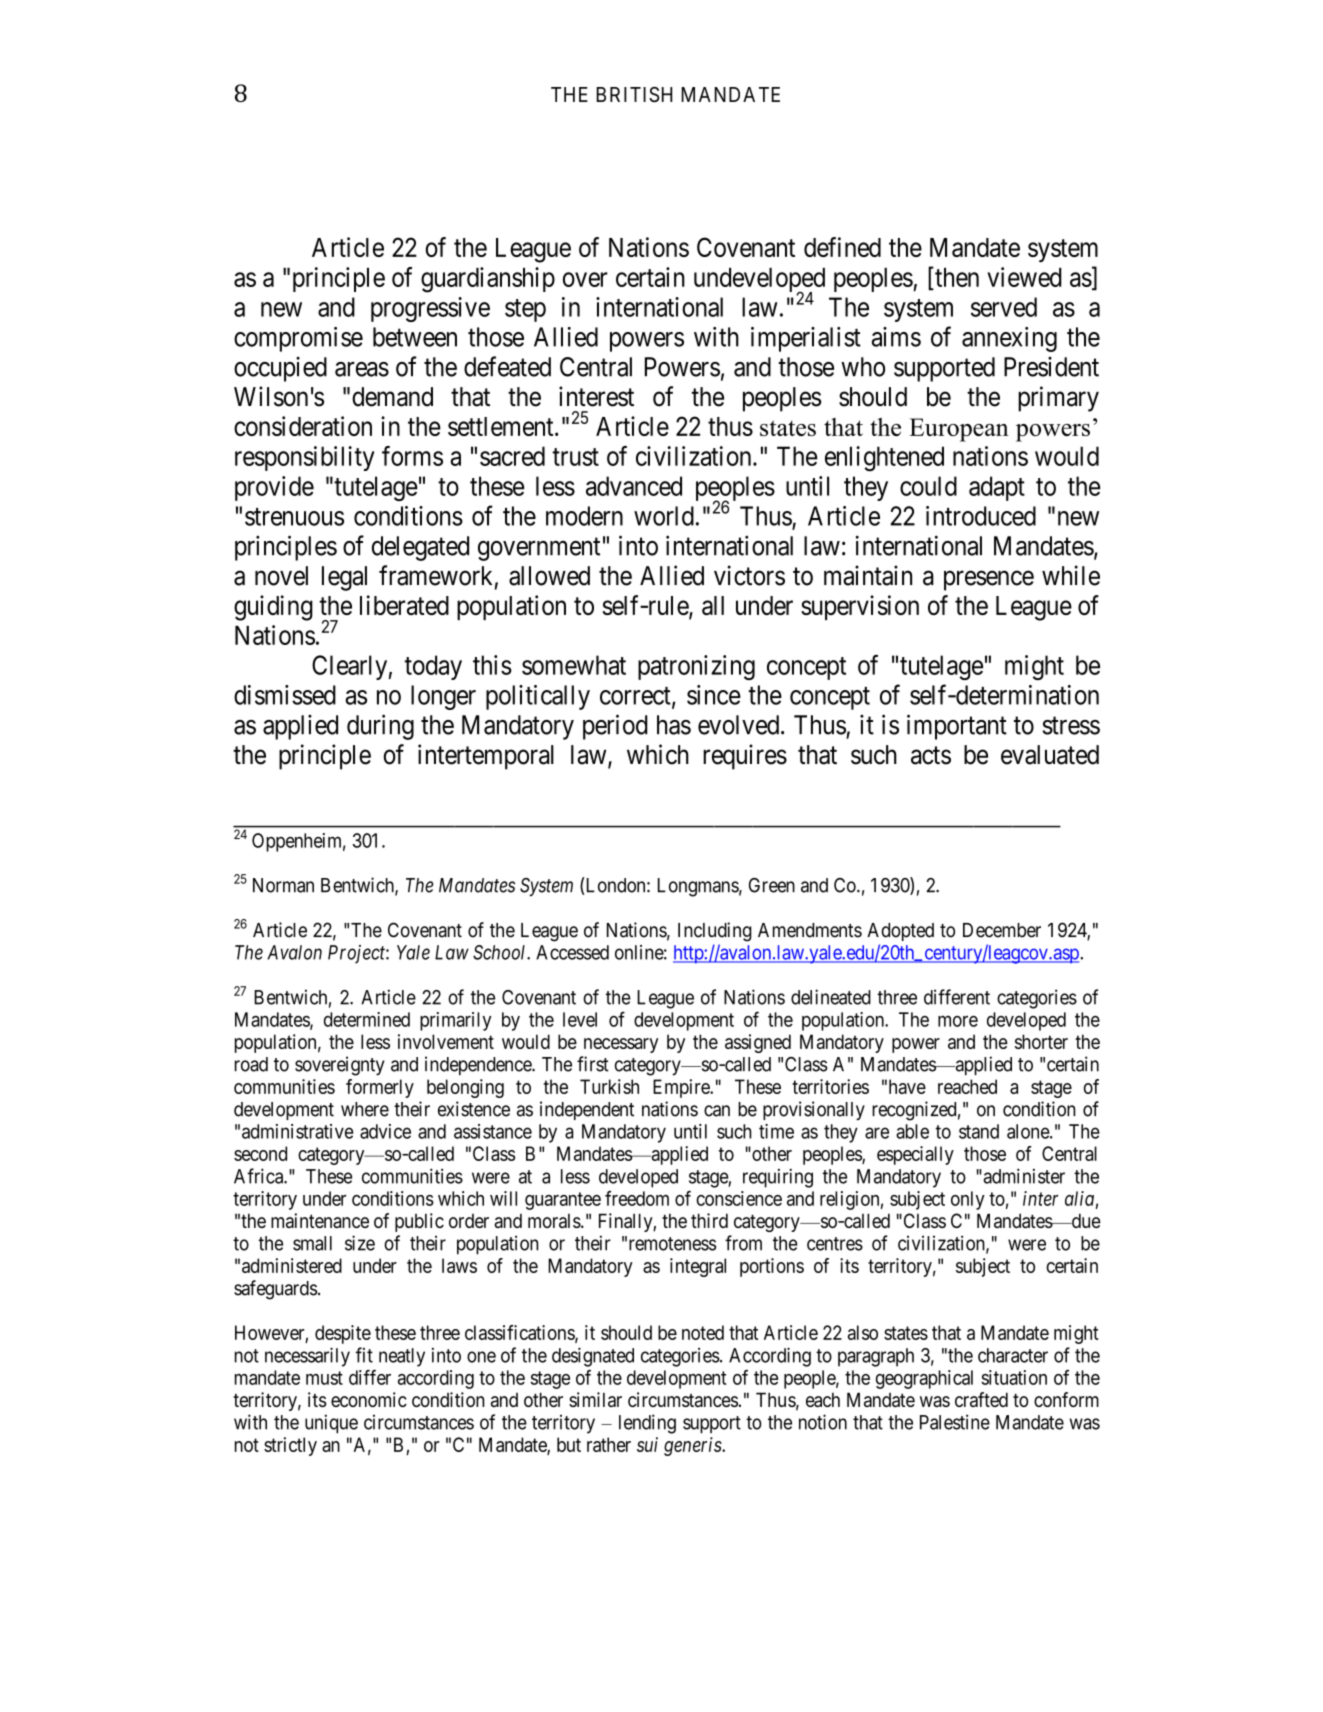 This screenshot has width=1323, height=1712. What do you see at coordinates (647, 1424) in the screenshot?
I see `lending` at bounding box center [647, 1424].
